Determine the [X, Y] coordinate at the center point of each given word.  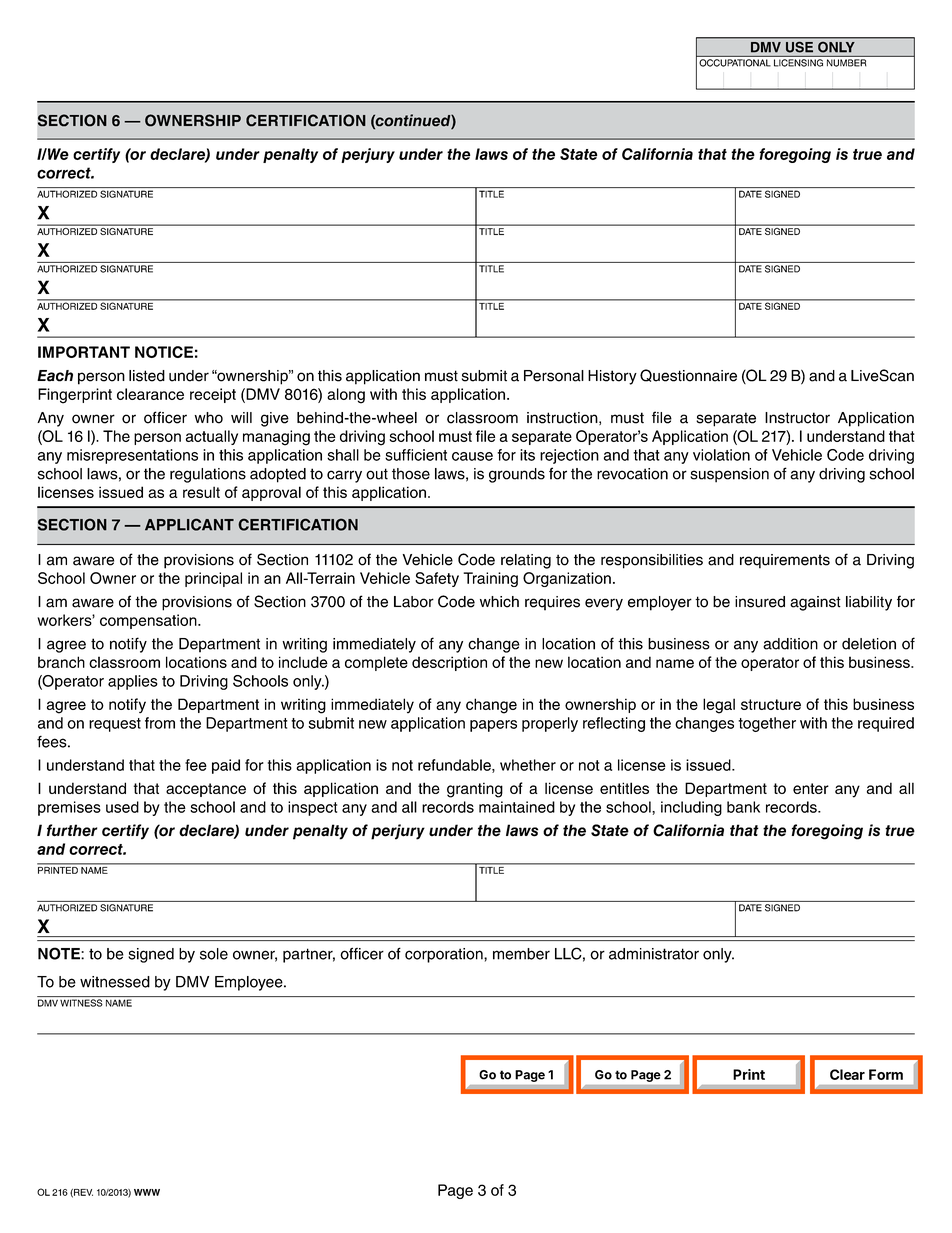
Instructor [797, 418]
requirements [785, 561]
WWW [147, 1192]
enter [811, 788]
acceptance [206, 790]
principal [213, 579]
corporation [445, 955]
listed [147, 376]
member [521, 954]
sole [214, 954]
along [346, 396]
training [490, 579]
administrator [654, 954]
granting [475, 790]
